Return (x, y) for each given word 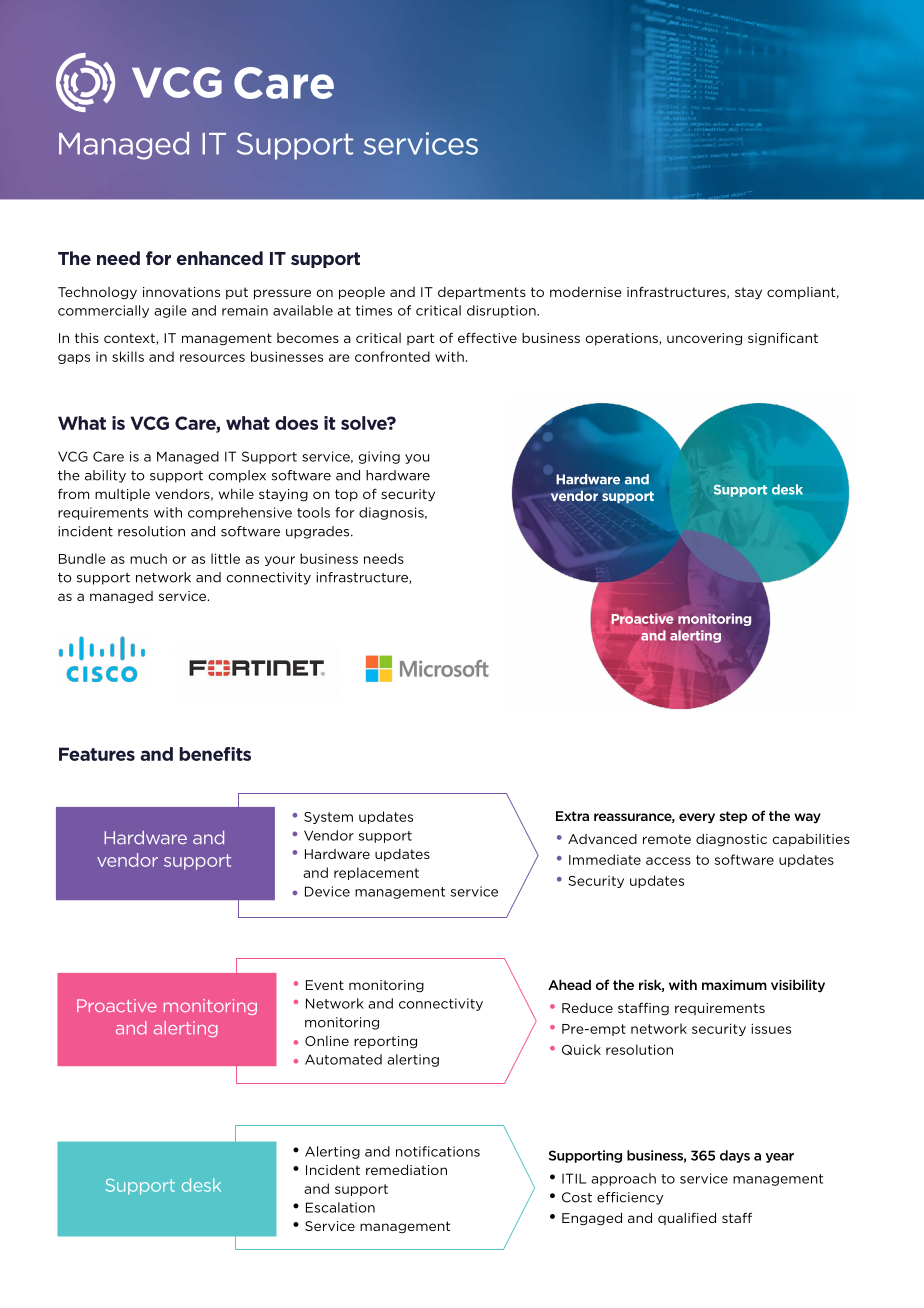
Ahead (569, 984)
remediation (406, 1169)
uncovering (704, 339)
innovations (181, 292)
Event (325, 985)
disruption (502, 311)
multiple (122, 495)
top (346, 495)
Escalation (340, 1207)
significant (783, 339)
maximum (734, 985)
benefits (215, 754)
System (328, 818)
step (733, 817)
